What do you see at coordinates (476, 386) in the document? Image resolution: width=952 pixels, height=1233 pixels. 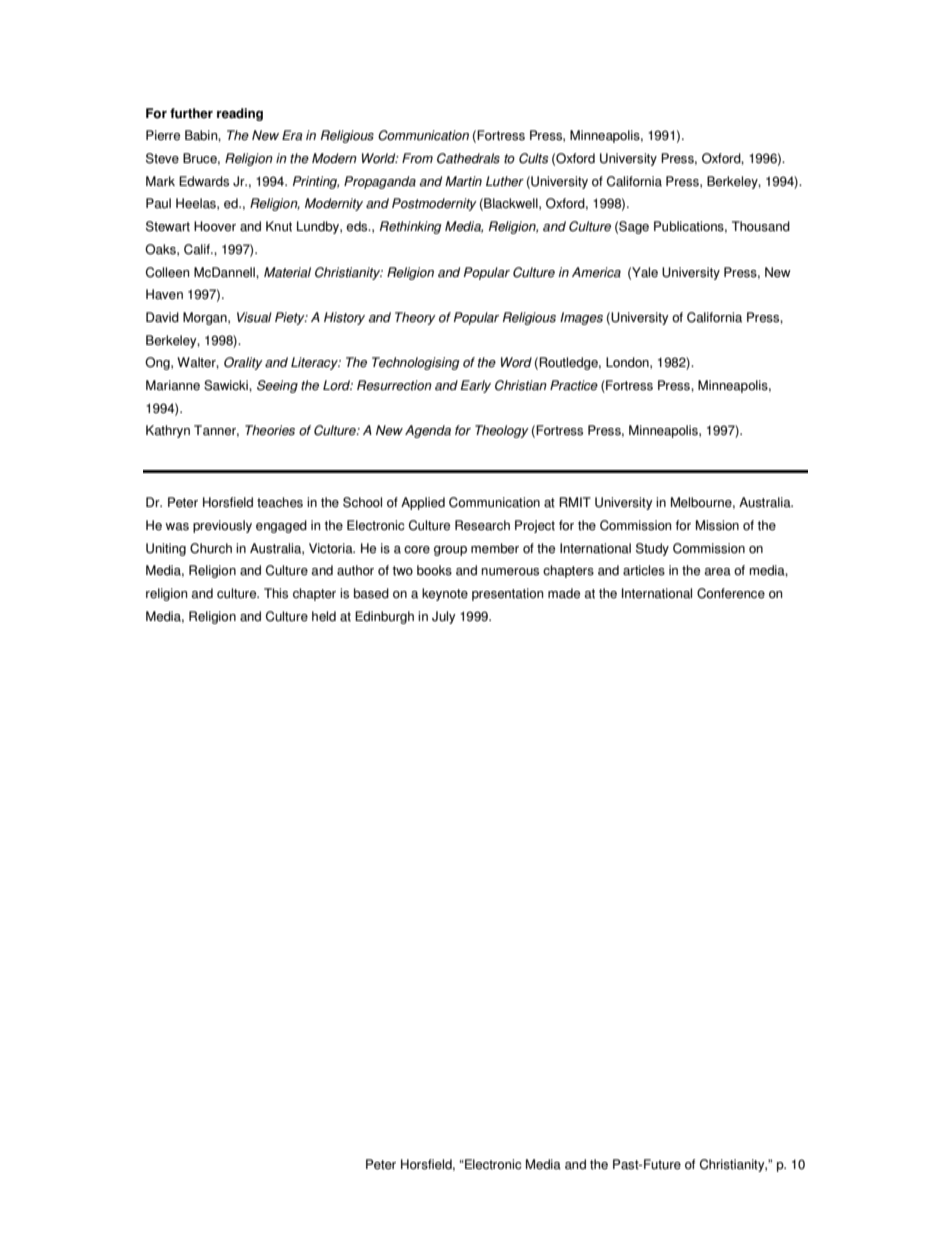 I see `Early` at bounding box center [476, 386].
